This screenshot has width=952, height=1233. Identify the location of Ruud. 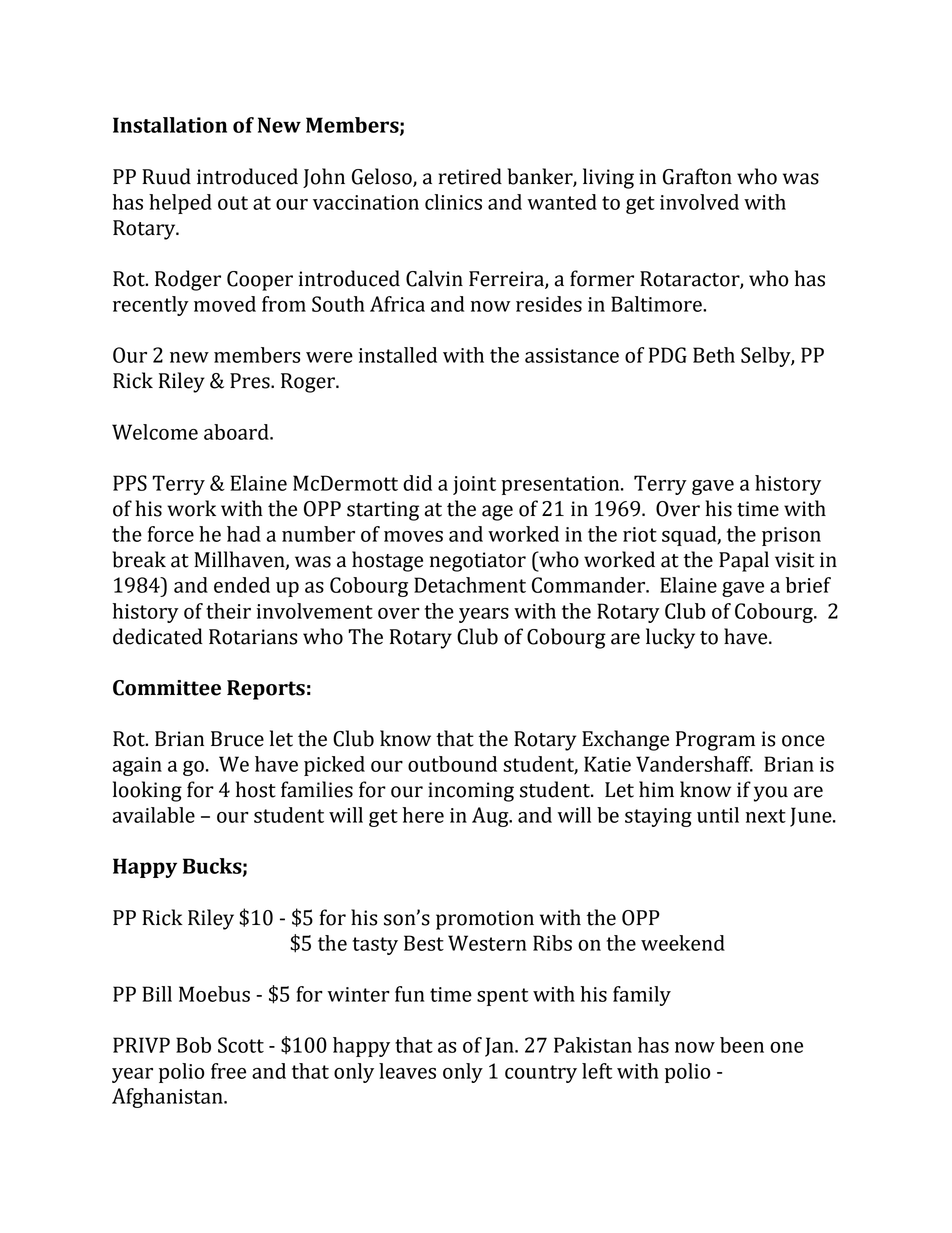
(166, 176).
